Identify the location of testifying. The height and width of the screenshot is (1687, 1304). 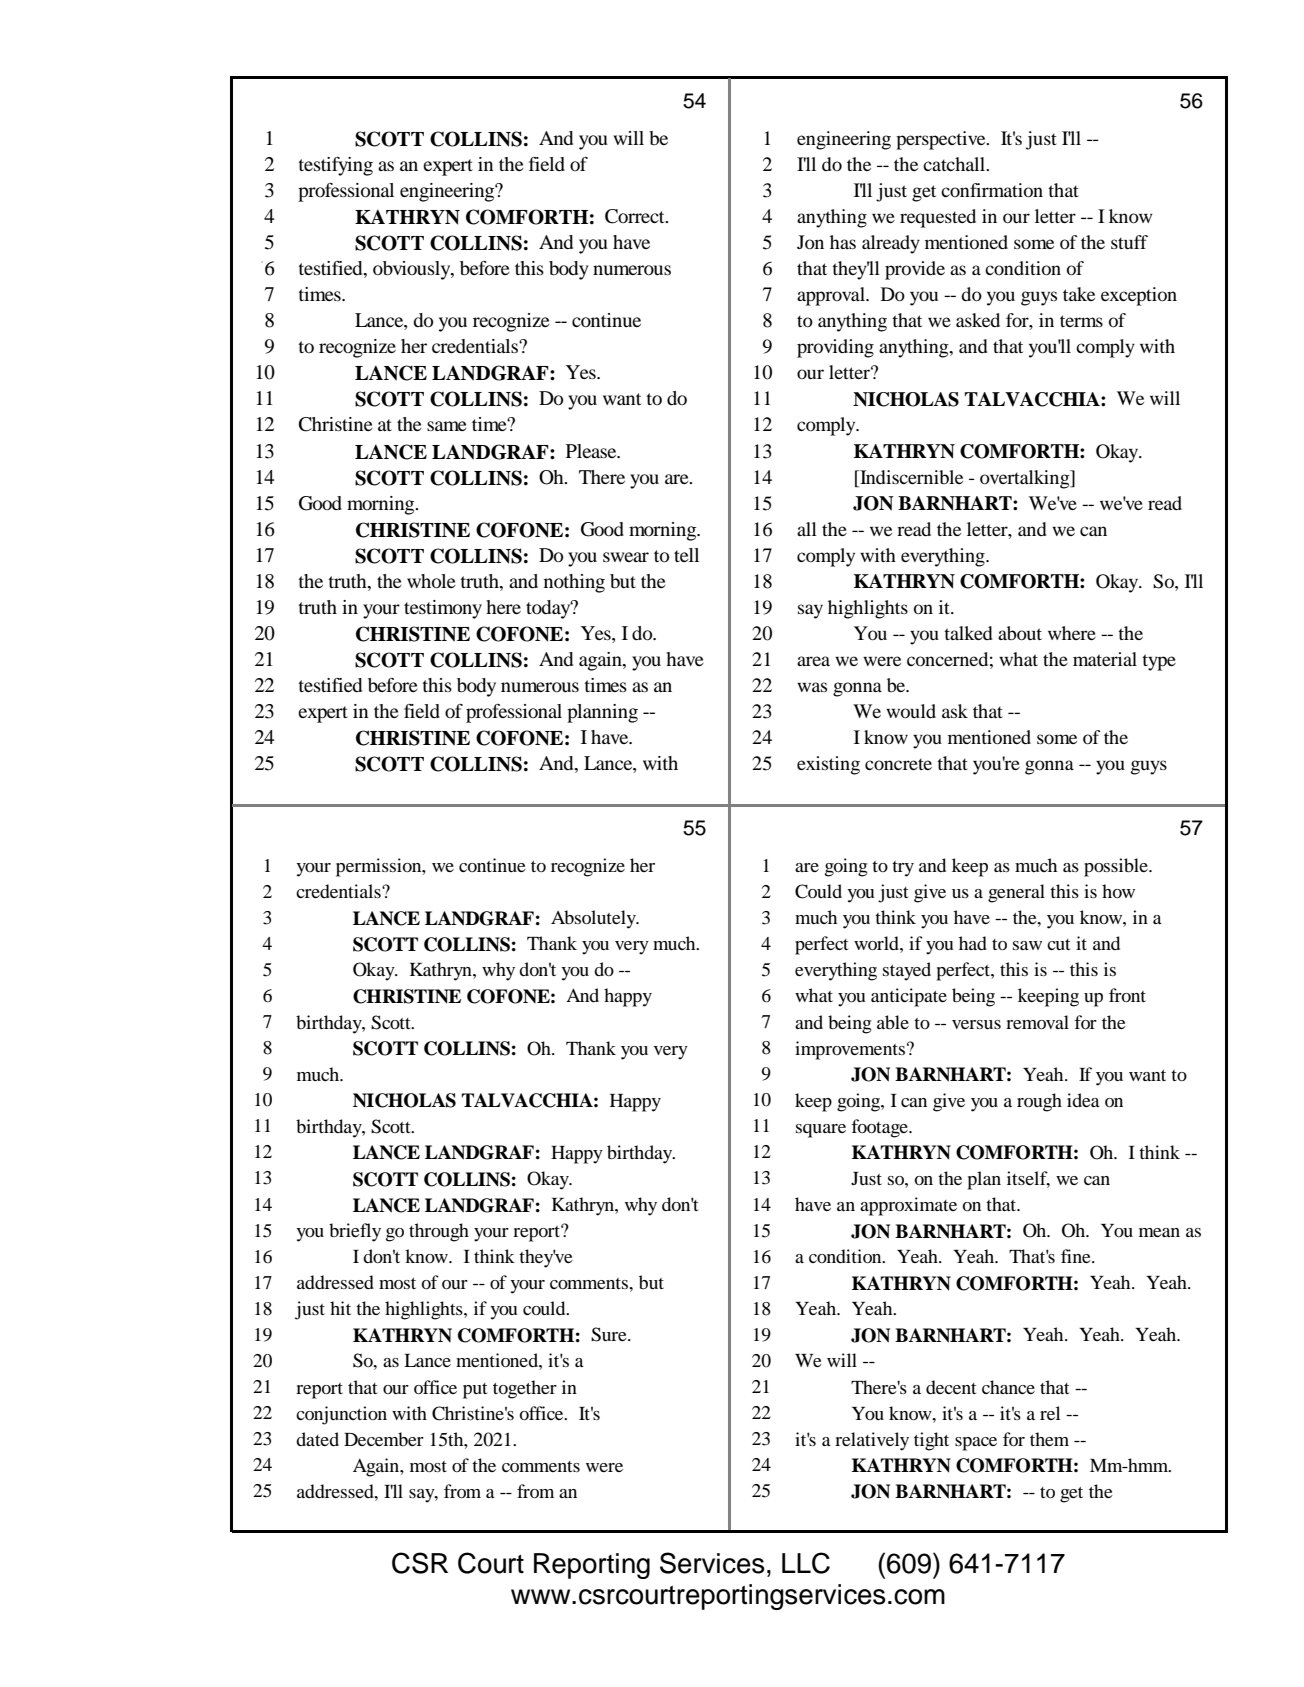
(335, 166).
